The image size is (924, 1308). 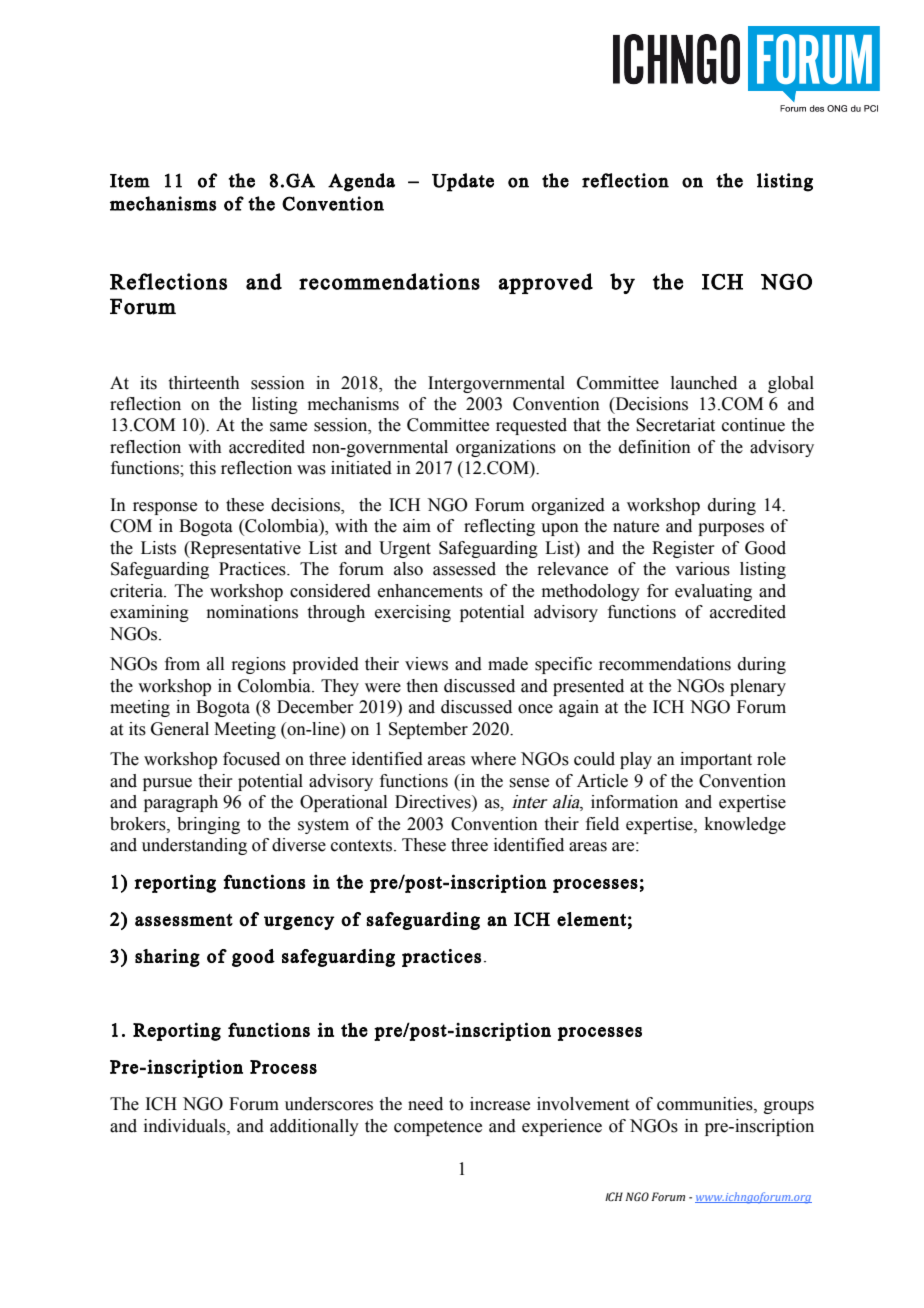 What do you see at coordinates (731, 529) in the page?
I see `purposes` at bounding box center [731, 529].
